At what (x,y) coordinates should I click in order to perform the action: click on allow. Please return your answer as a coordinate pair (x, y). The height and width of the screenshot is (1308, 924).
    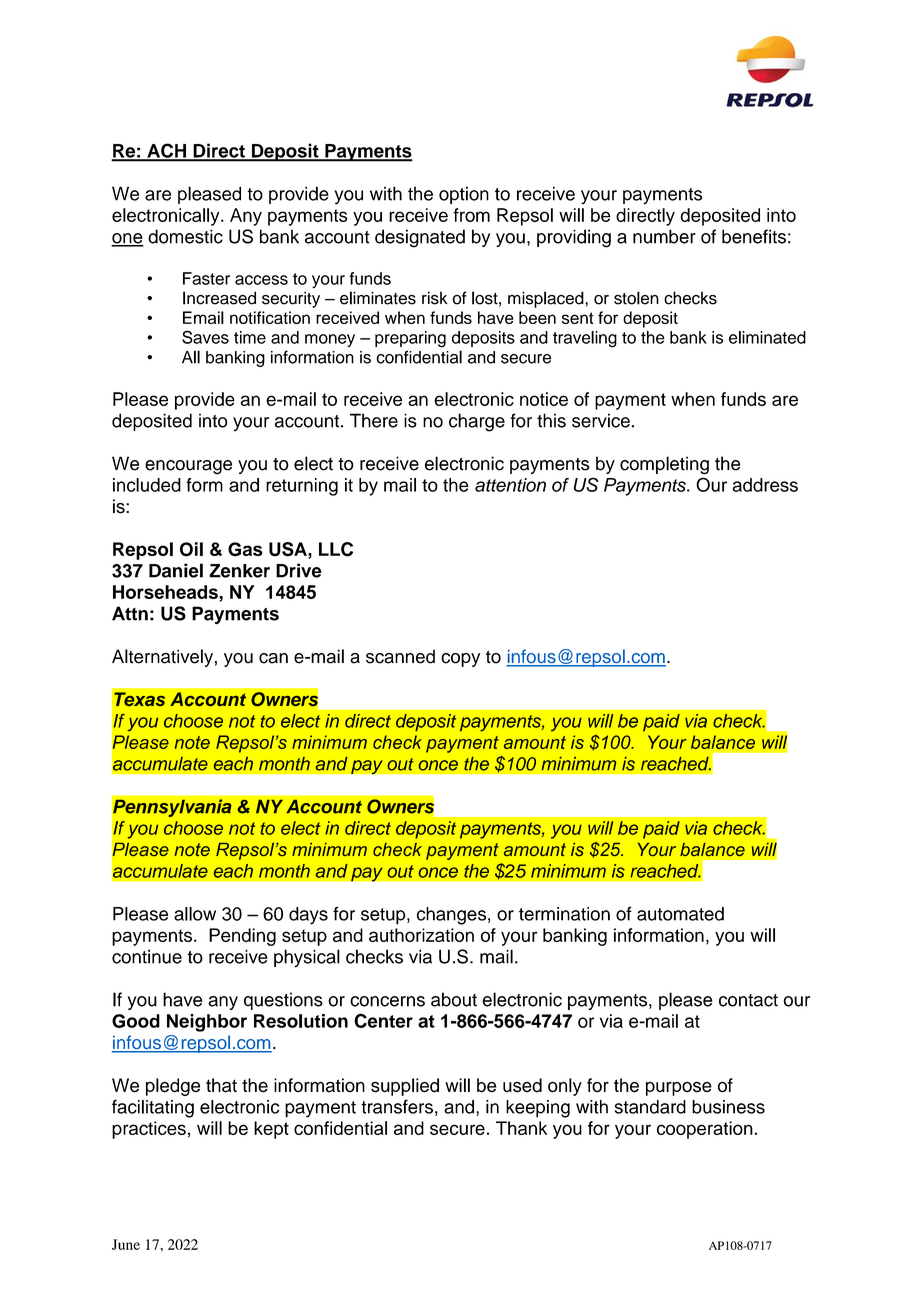
    Looking at the image, I should click on (195, 914).
